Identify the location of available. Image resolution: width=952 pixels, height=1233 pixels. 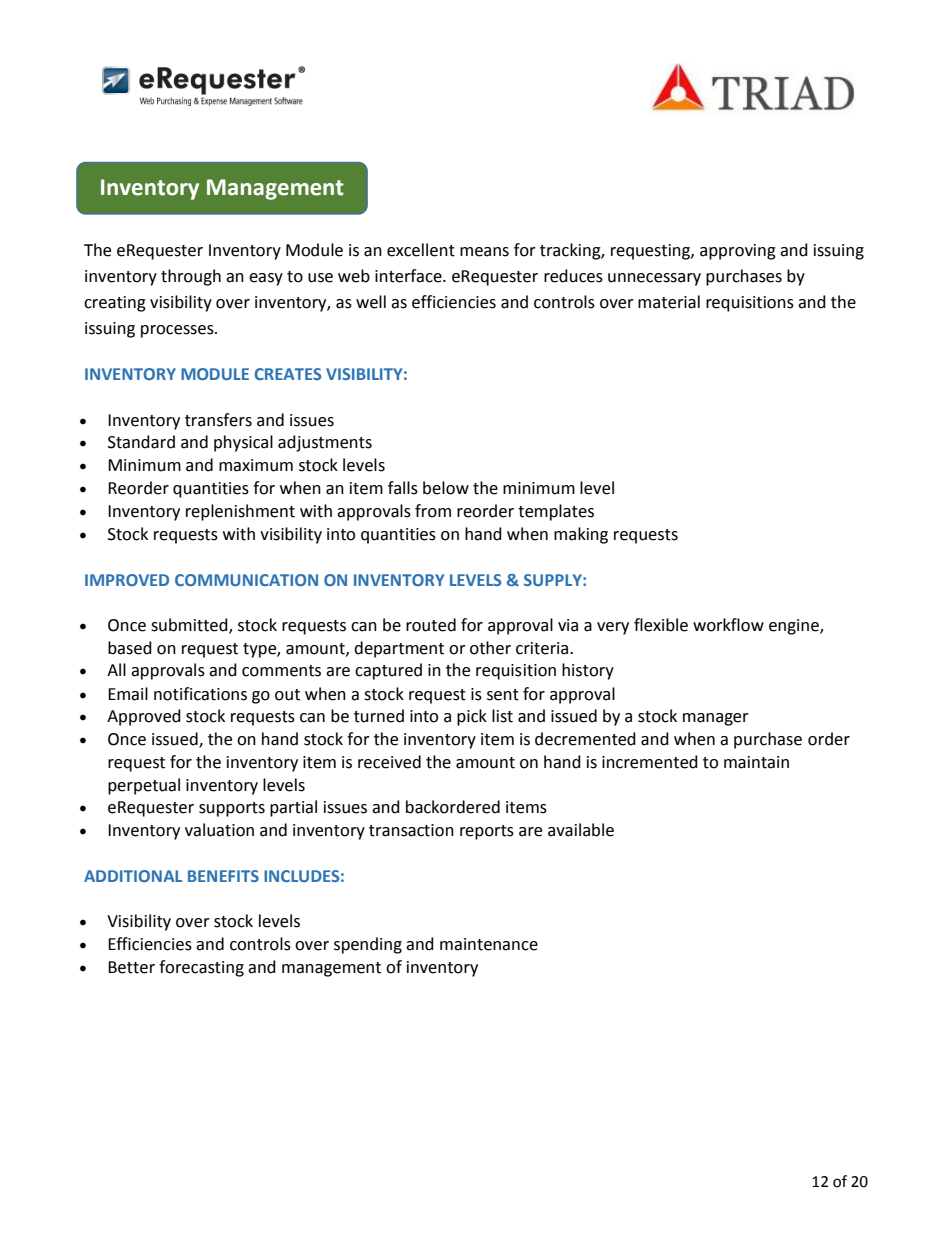
(581, 830).
